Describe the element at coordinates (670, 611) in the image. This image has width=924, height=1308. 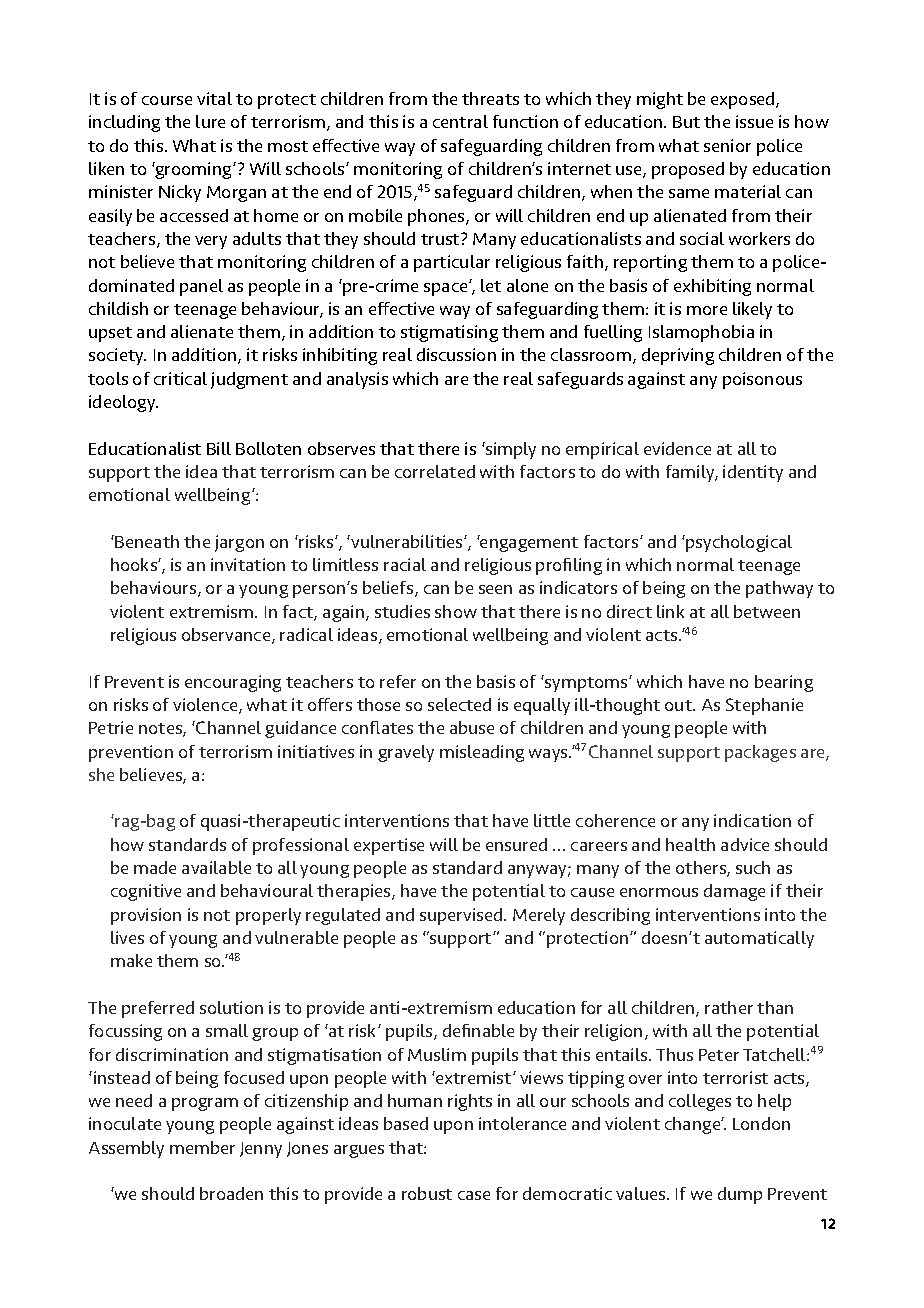
I see `link` at that location.
